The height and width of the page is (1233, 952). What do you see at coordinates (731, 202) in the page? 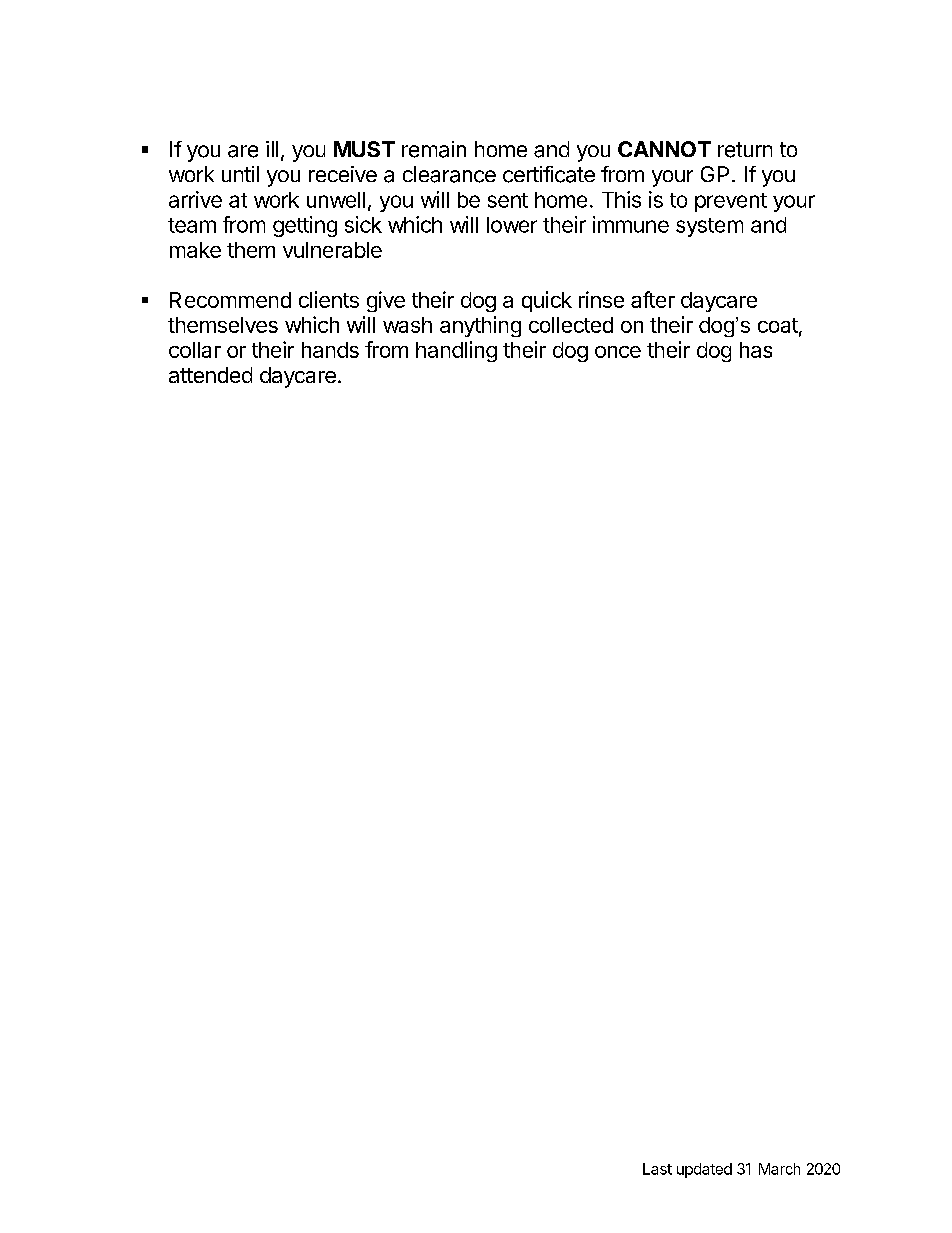
I see `prevent` at bounding box center [731, 202].
